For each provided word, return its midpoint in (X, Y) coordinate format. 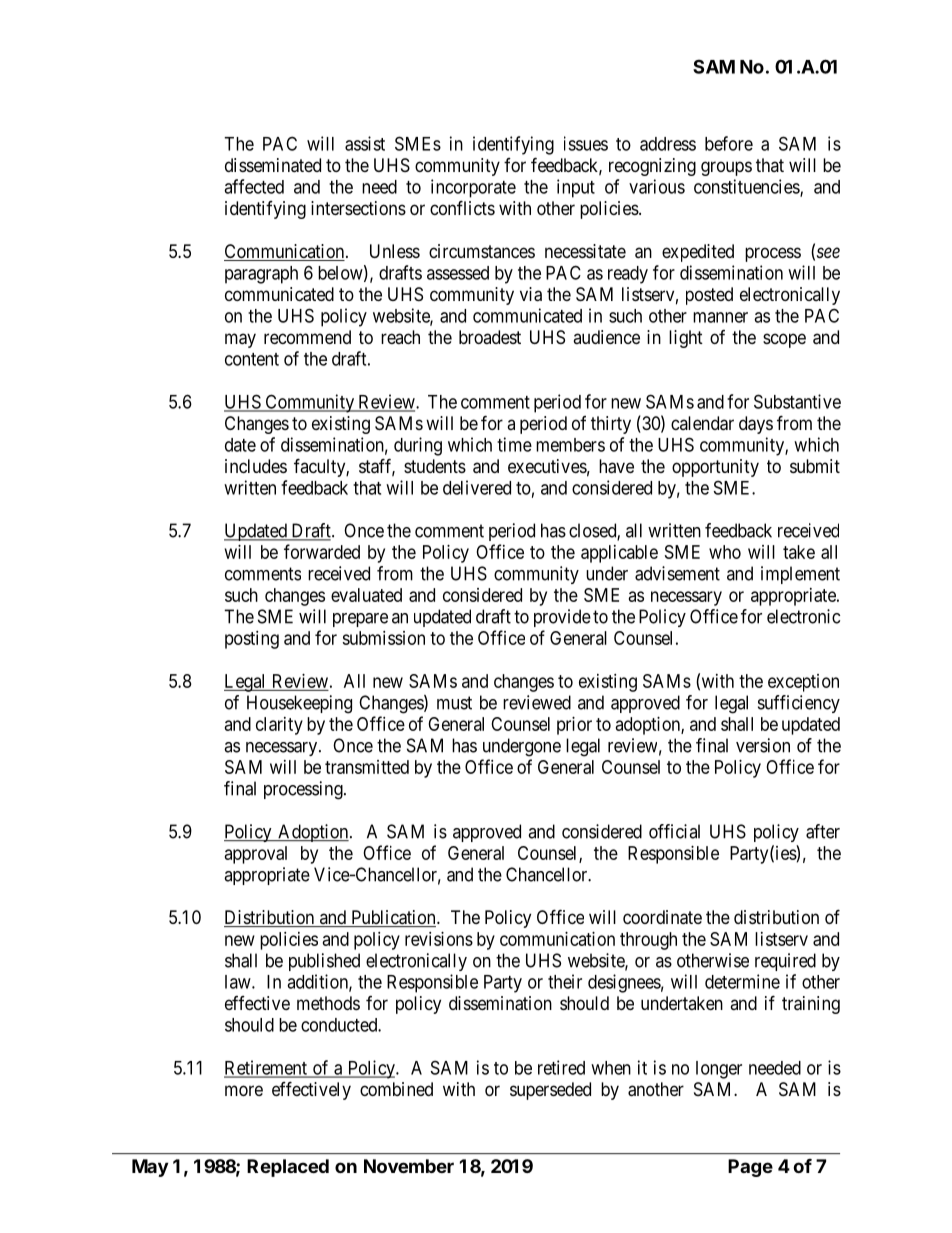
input (576, 188)
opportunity (715, 468)
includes (256, 466)
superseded (550, 1091)
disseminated (273, 165)
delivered (477, 487)
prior (574, 726)
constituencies (747, 187)
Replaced (288, 1168)
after (823, 831)
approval (256, 855)
